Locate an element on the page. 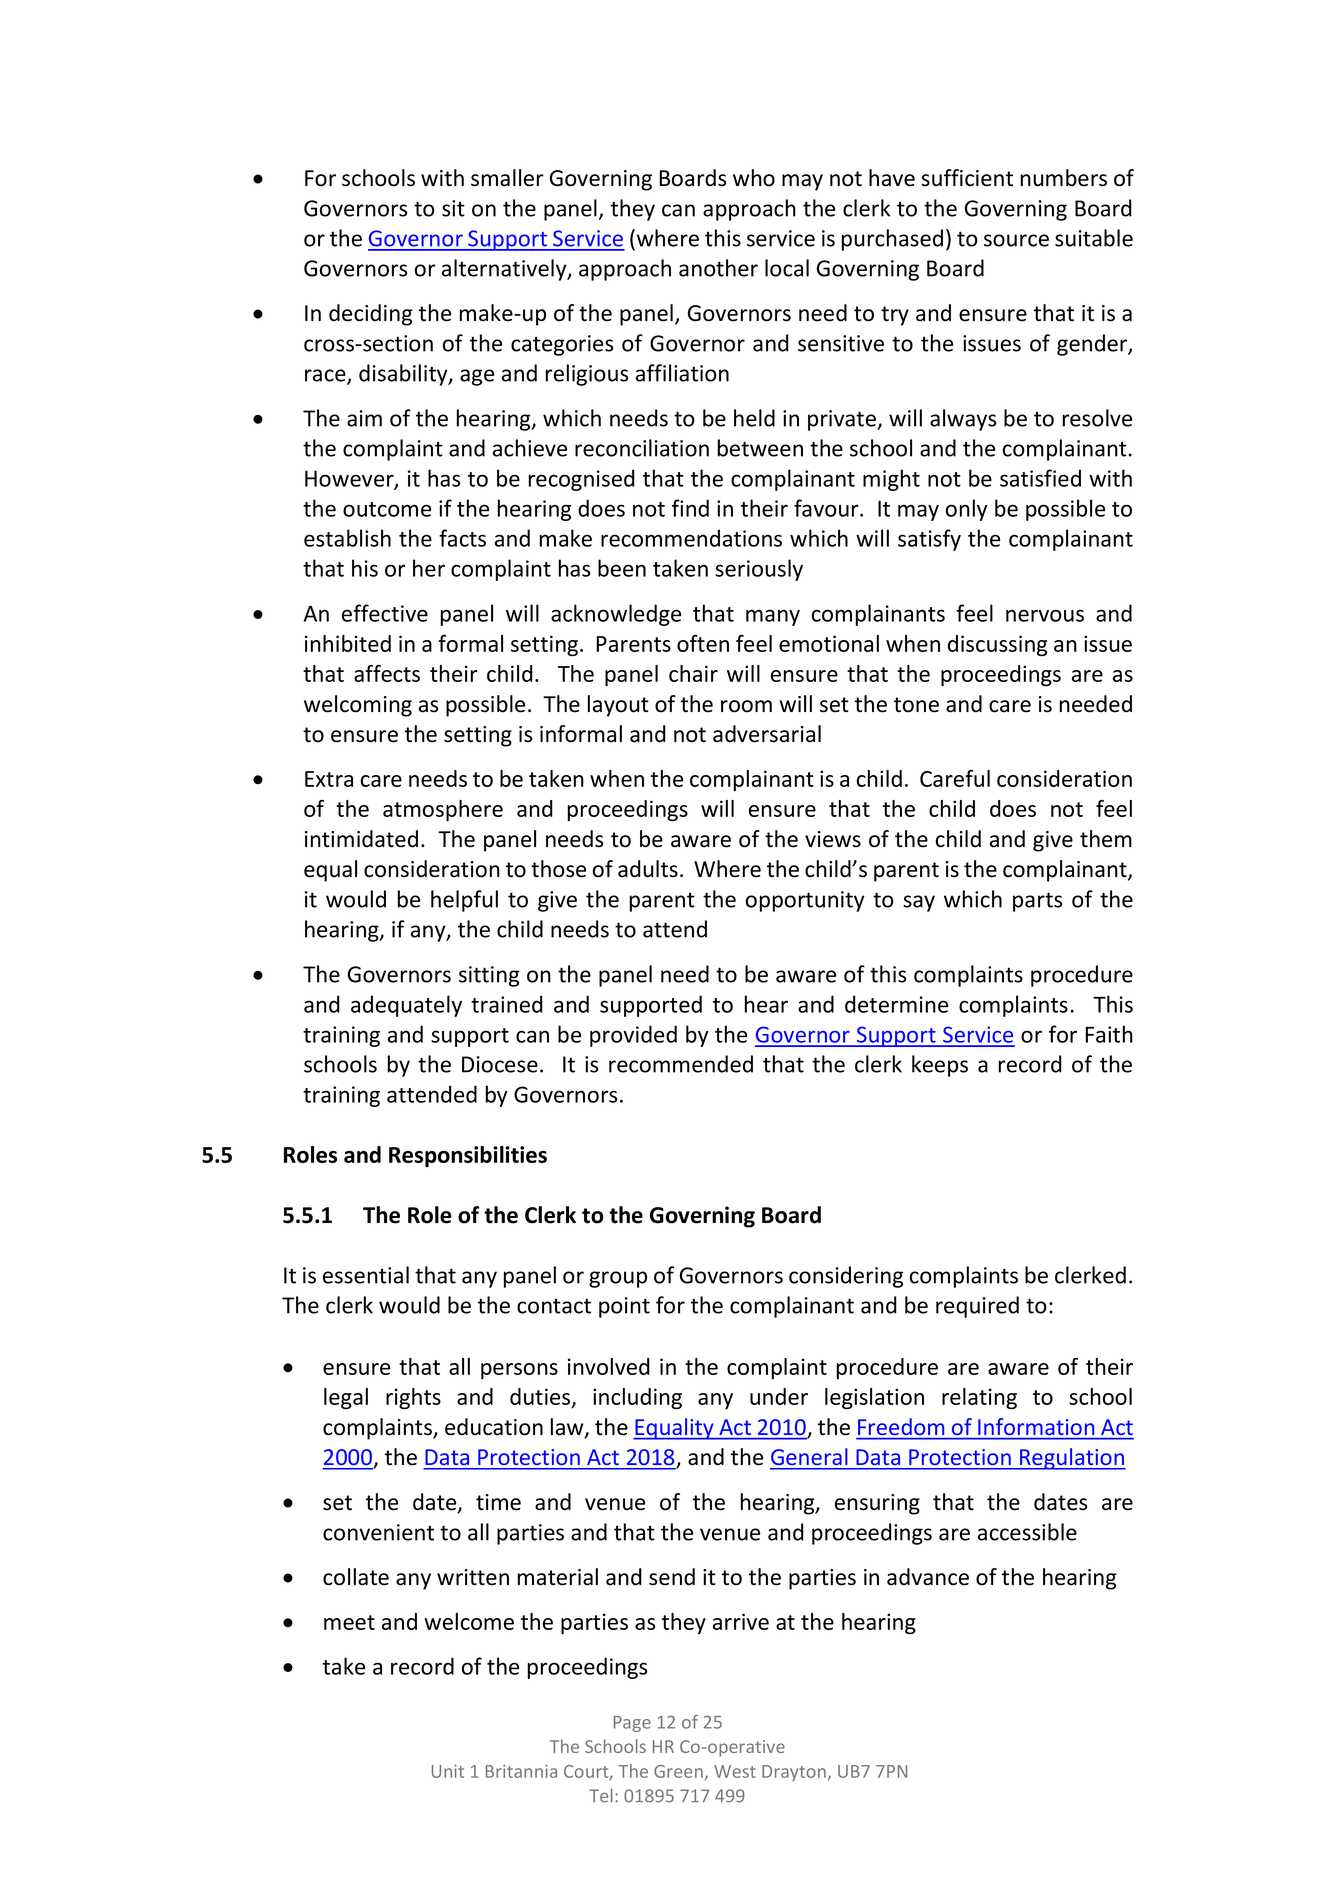 Image resolution: width=1335 pixels, height=1887 pixels. parts is located at coordinates (1037, 902).
